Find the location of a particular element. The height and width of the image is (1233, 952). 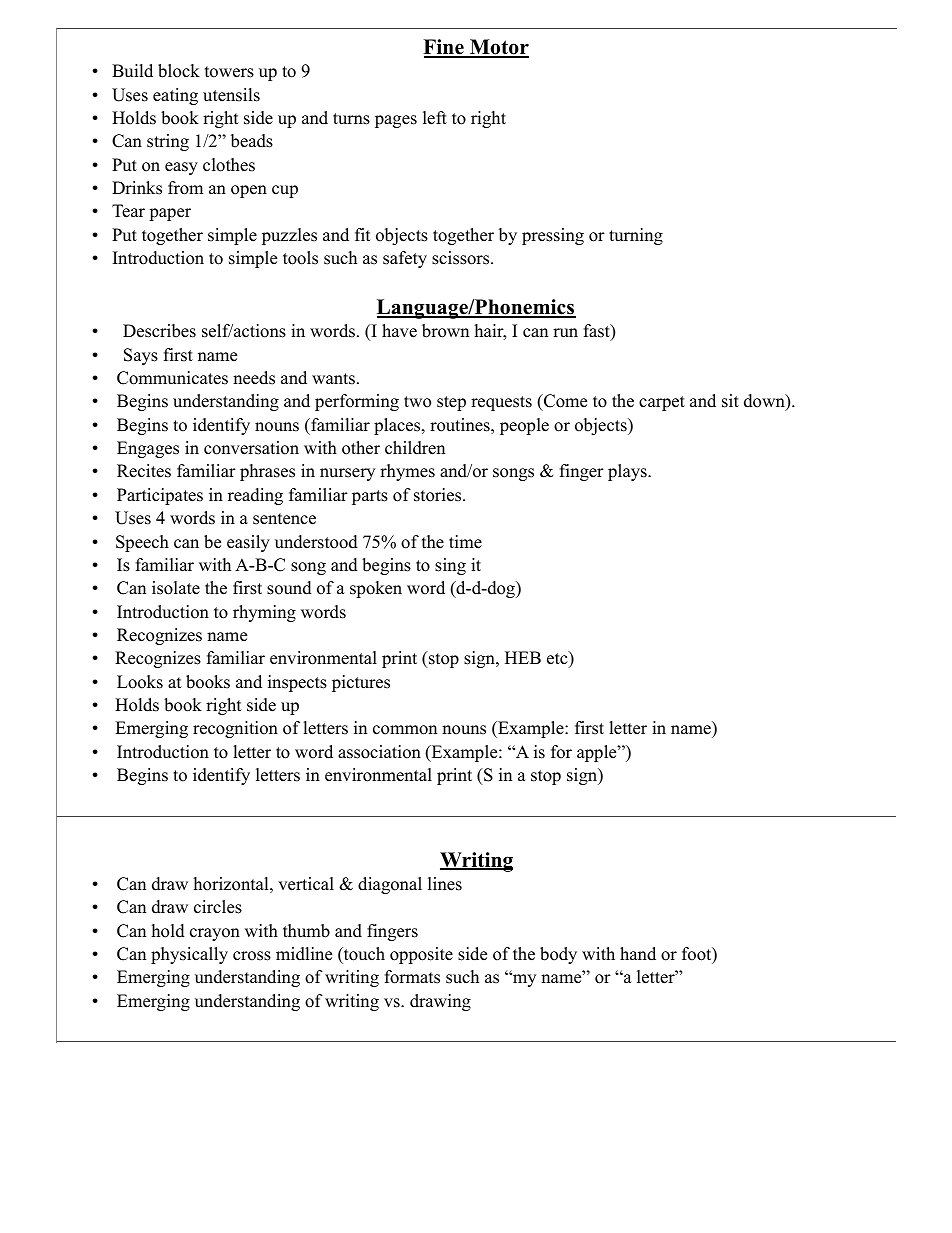

Participates is located at coordinates (160, 496).
